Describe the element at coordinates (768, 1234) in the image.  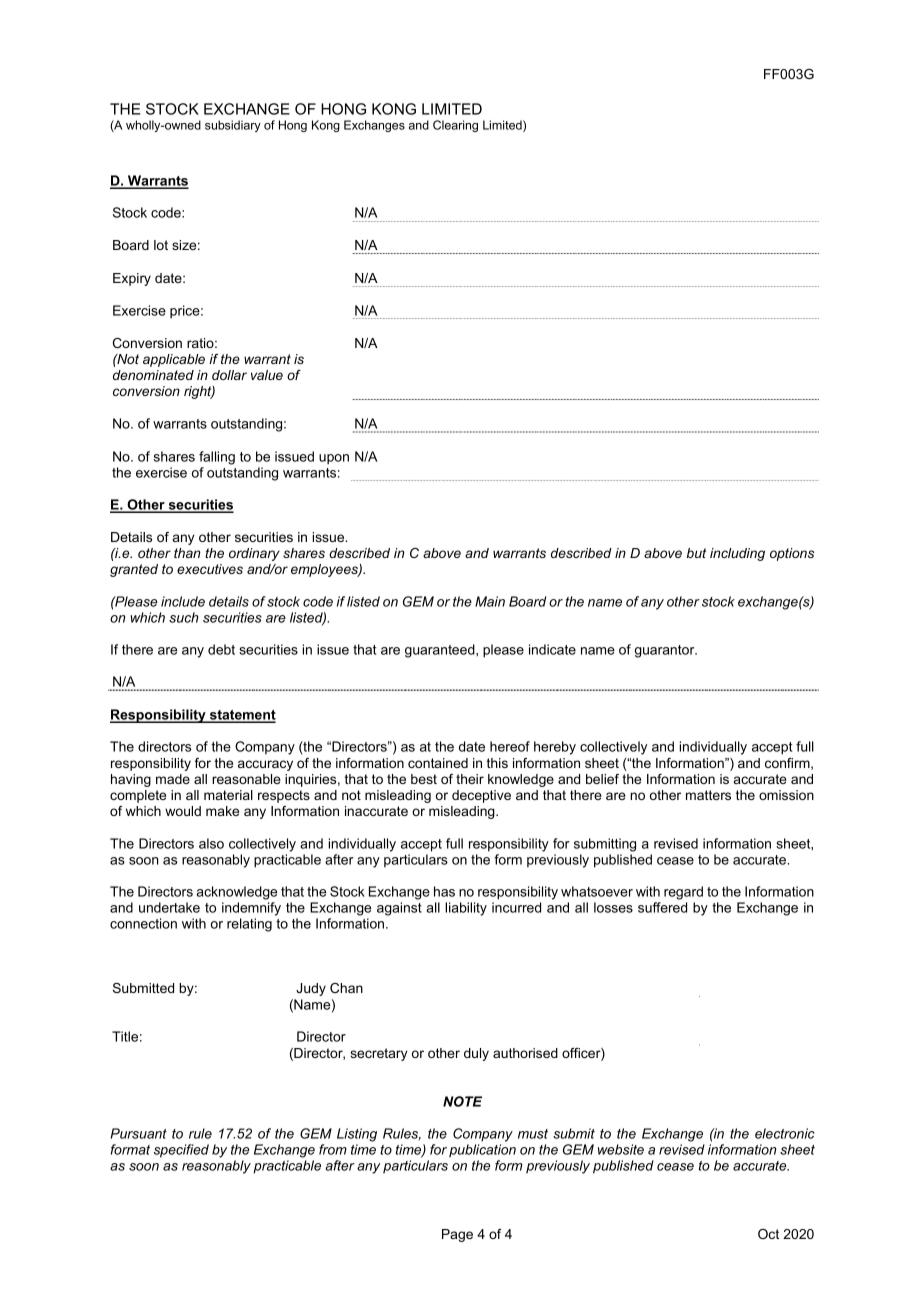
I see `Oct` at that location.
